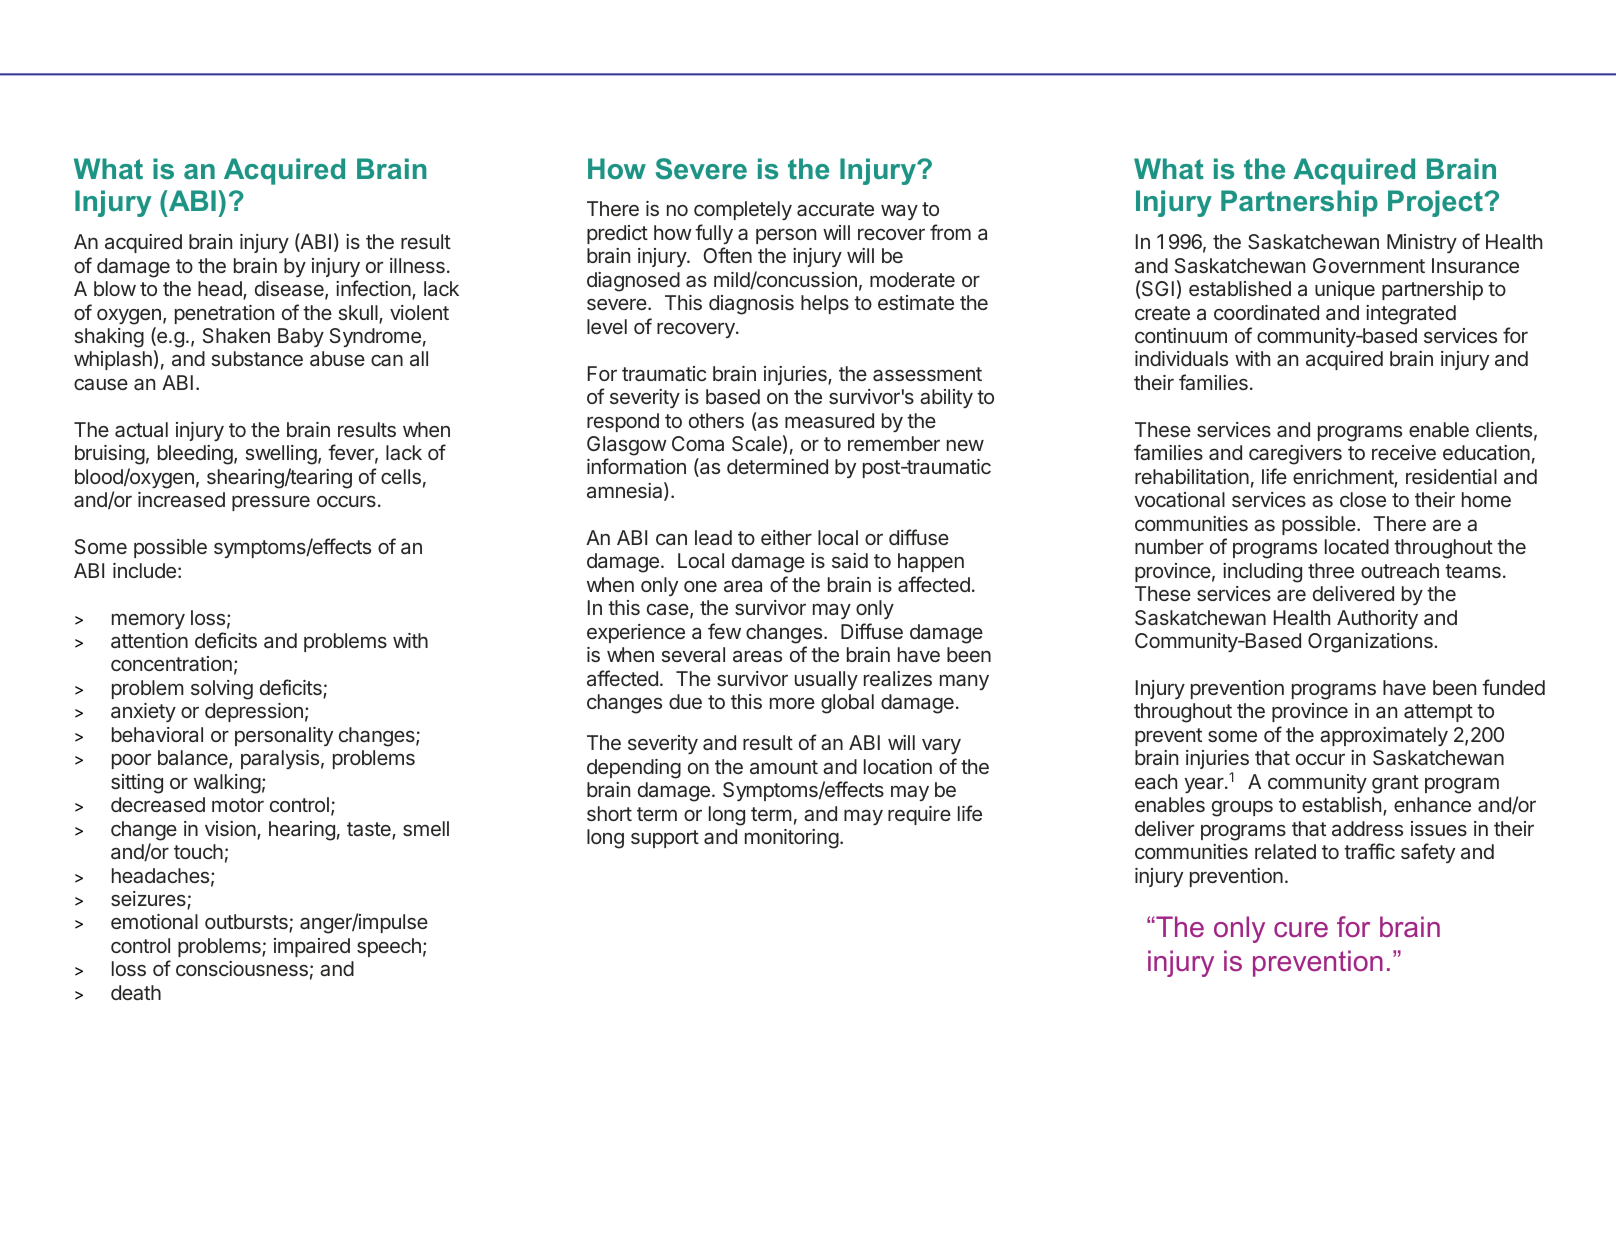 This screenshot has height=1248, width=1616. What do you see at coordinates (1422, 243) in the screenshot?
I see `Ministry` at bounding box center [1422, 243].
